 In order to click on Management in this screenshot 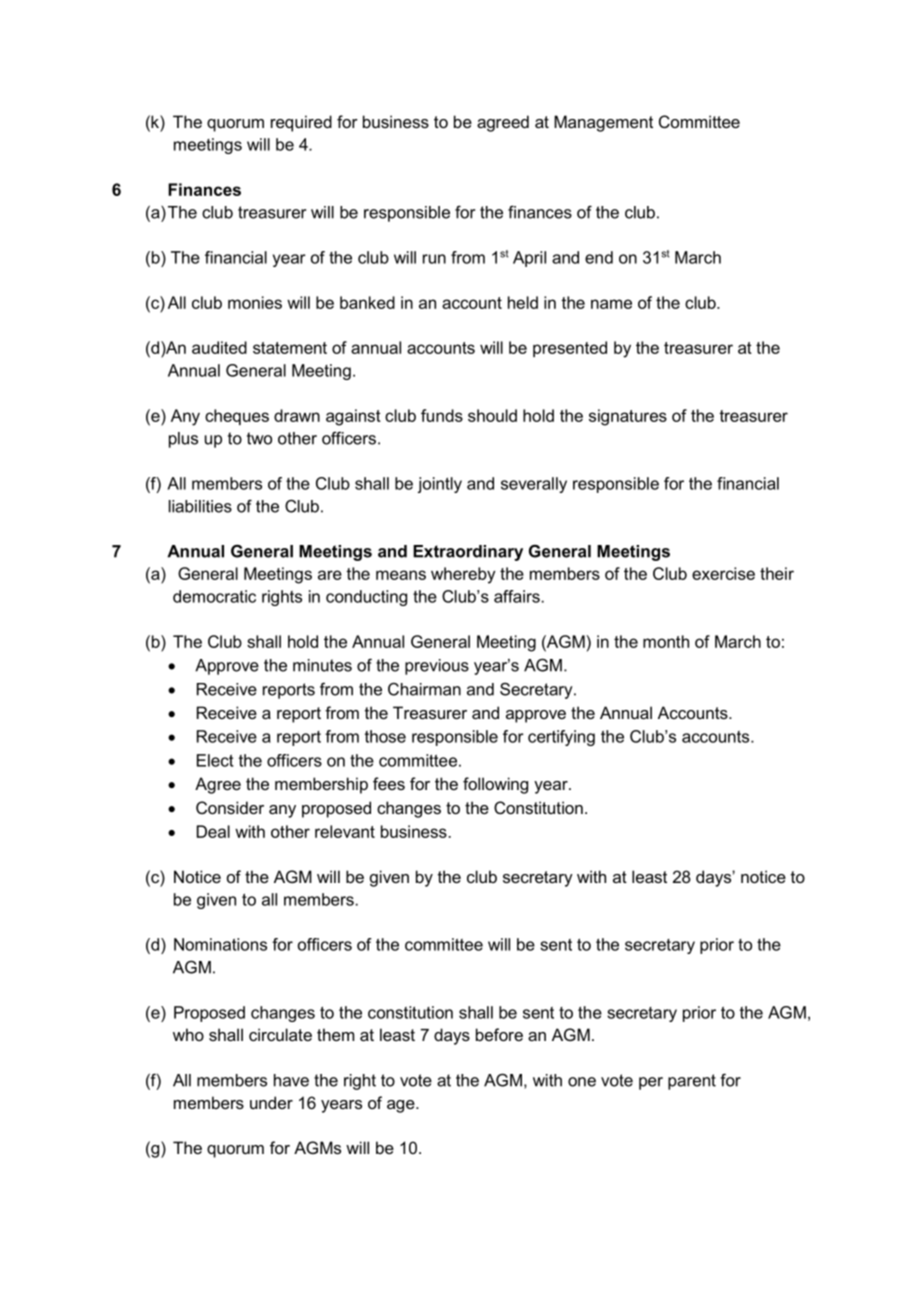, I will do `click(603, 123)`.
